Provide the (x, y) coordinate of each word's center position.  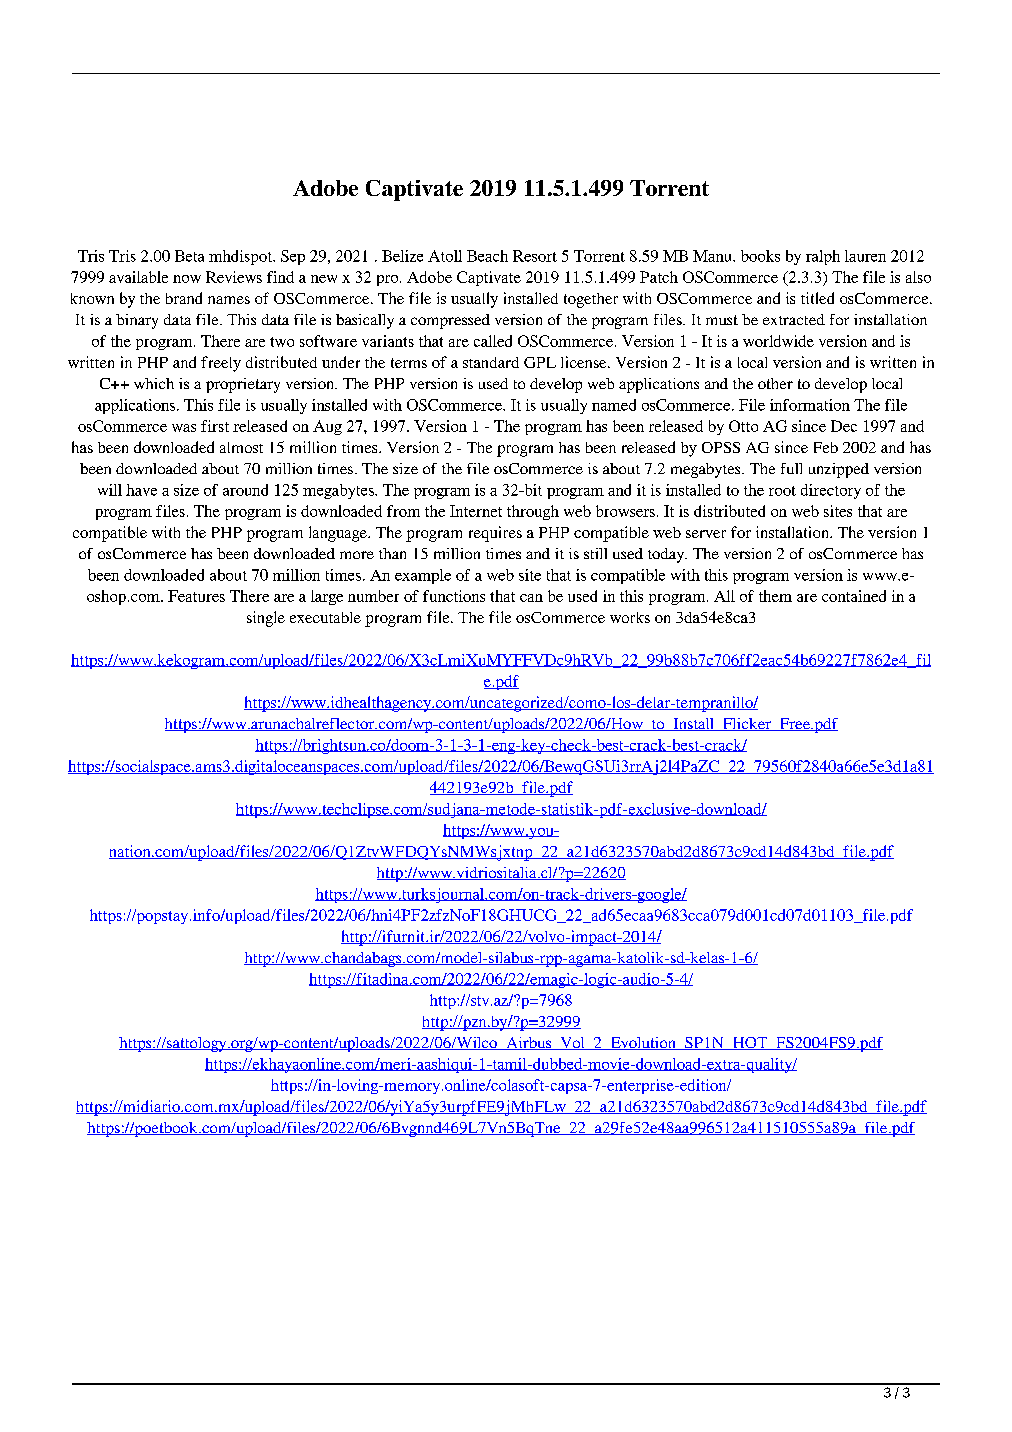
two (282, 342)
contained (854, 596)
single (266, 619)
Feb (826, 447)
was (184, 428)
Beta (189, 256)
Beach (487, 256)
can (531, 598)
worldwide (778, 341)
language (339, 534)
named (614, 405)
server (706, 534)
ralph (823, 257)
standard (491, 362)
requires (495, 534)
